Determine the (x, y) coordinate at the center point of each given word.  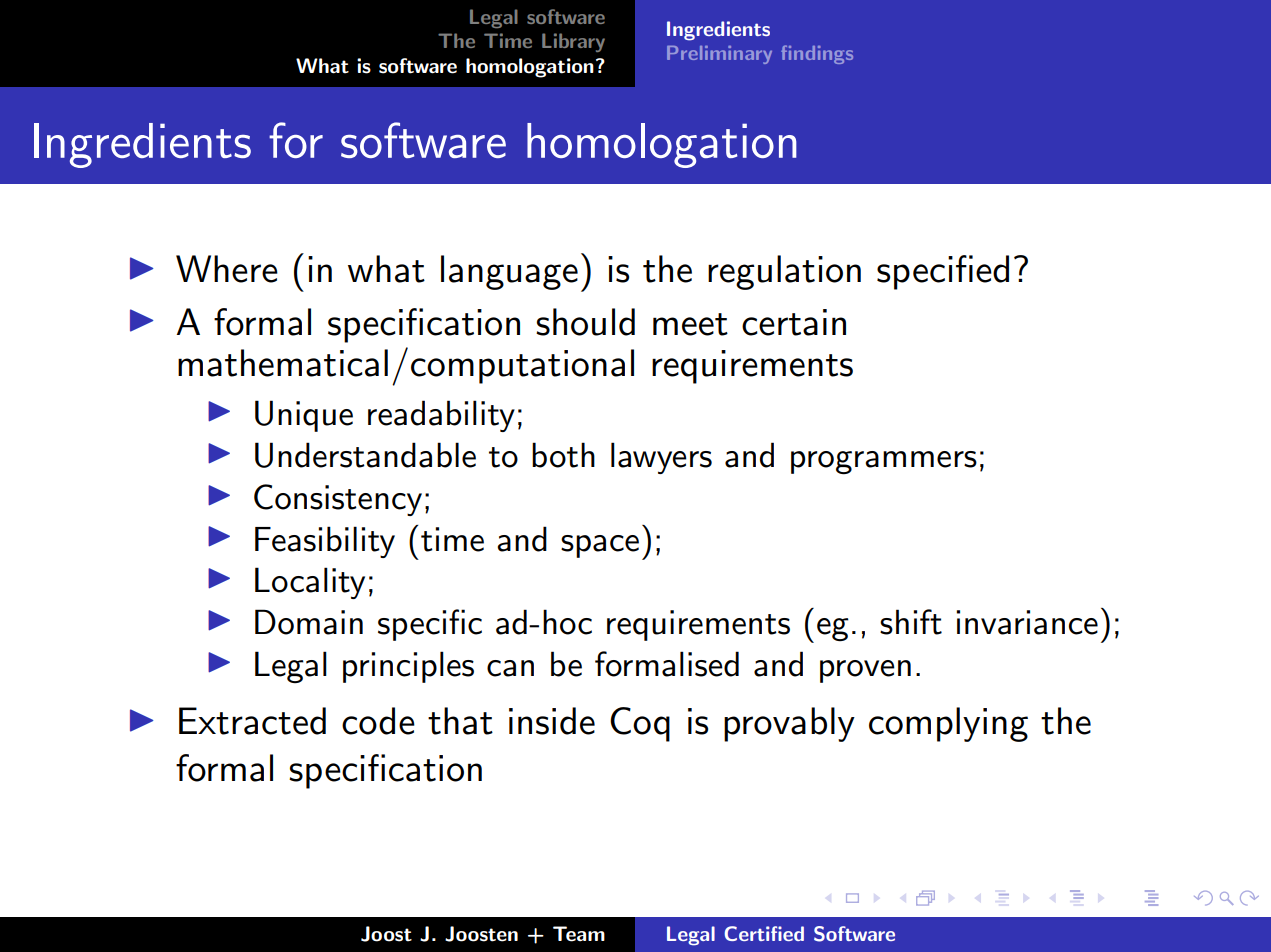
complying (948, 724)
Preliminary (719, 55)
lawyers (661, 458)
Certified (764, 933)
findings (817, 54)
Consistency (338, 500)
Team (579, 934)
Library (573, 42)
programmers (884, 463)
